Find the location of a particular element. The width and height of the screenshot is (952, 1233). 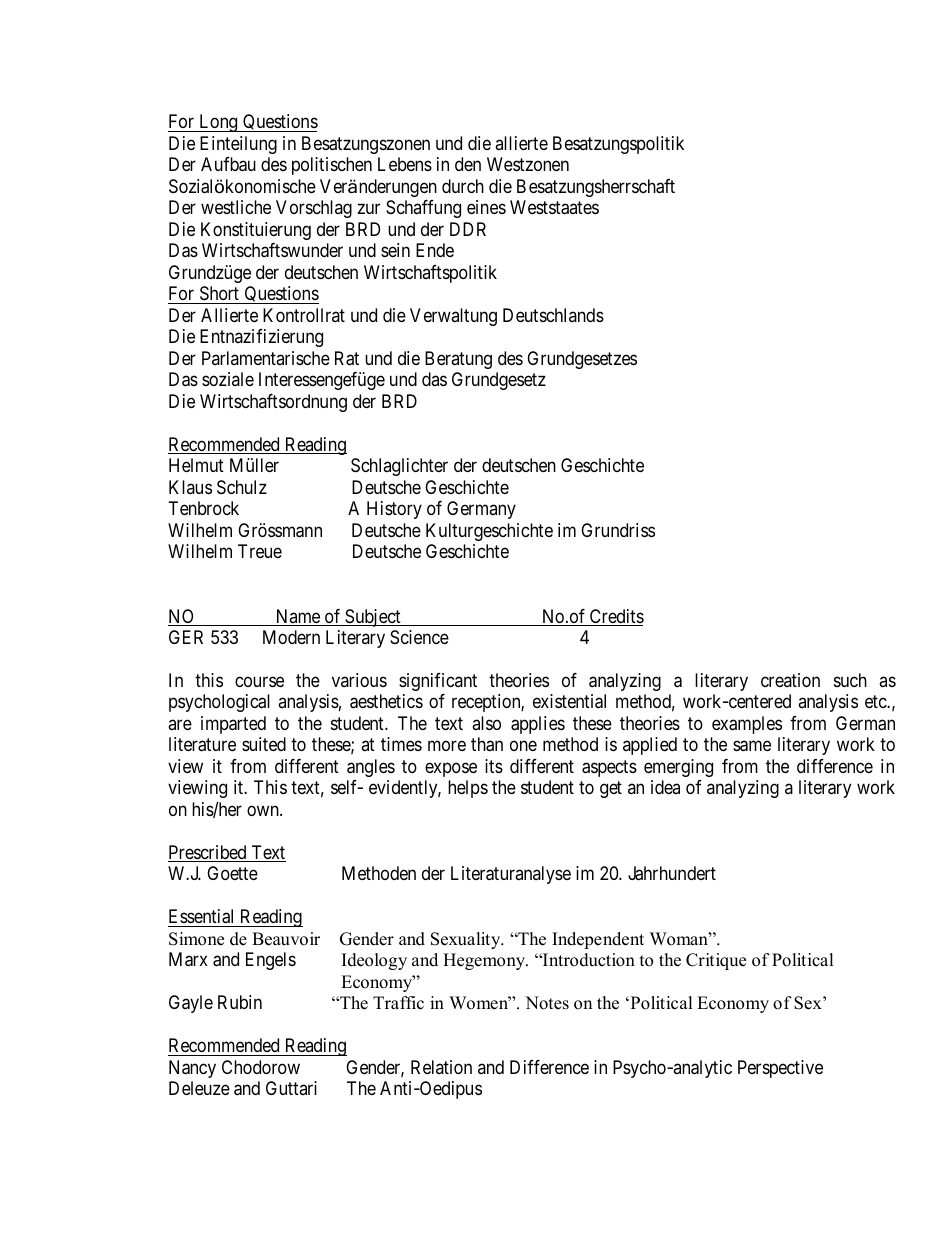

eines is located at coordinates (486, 207).
